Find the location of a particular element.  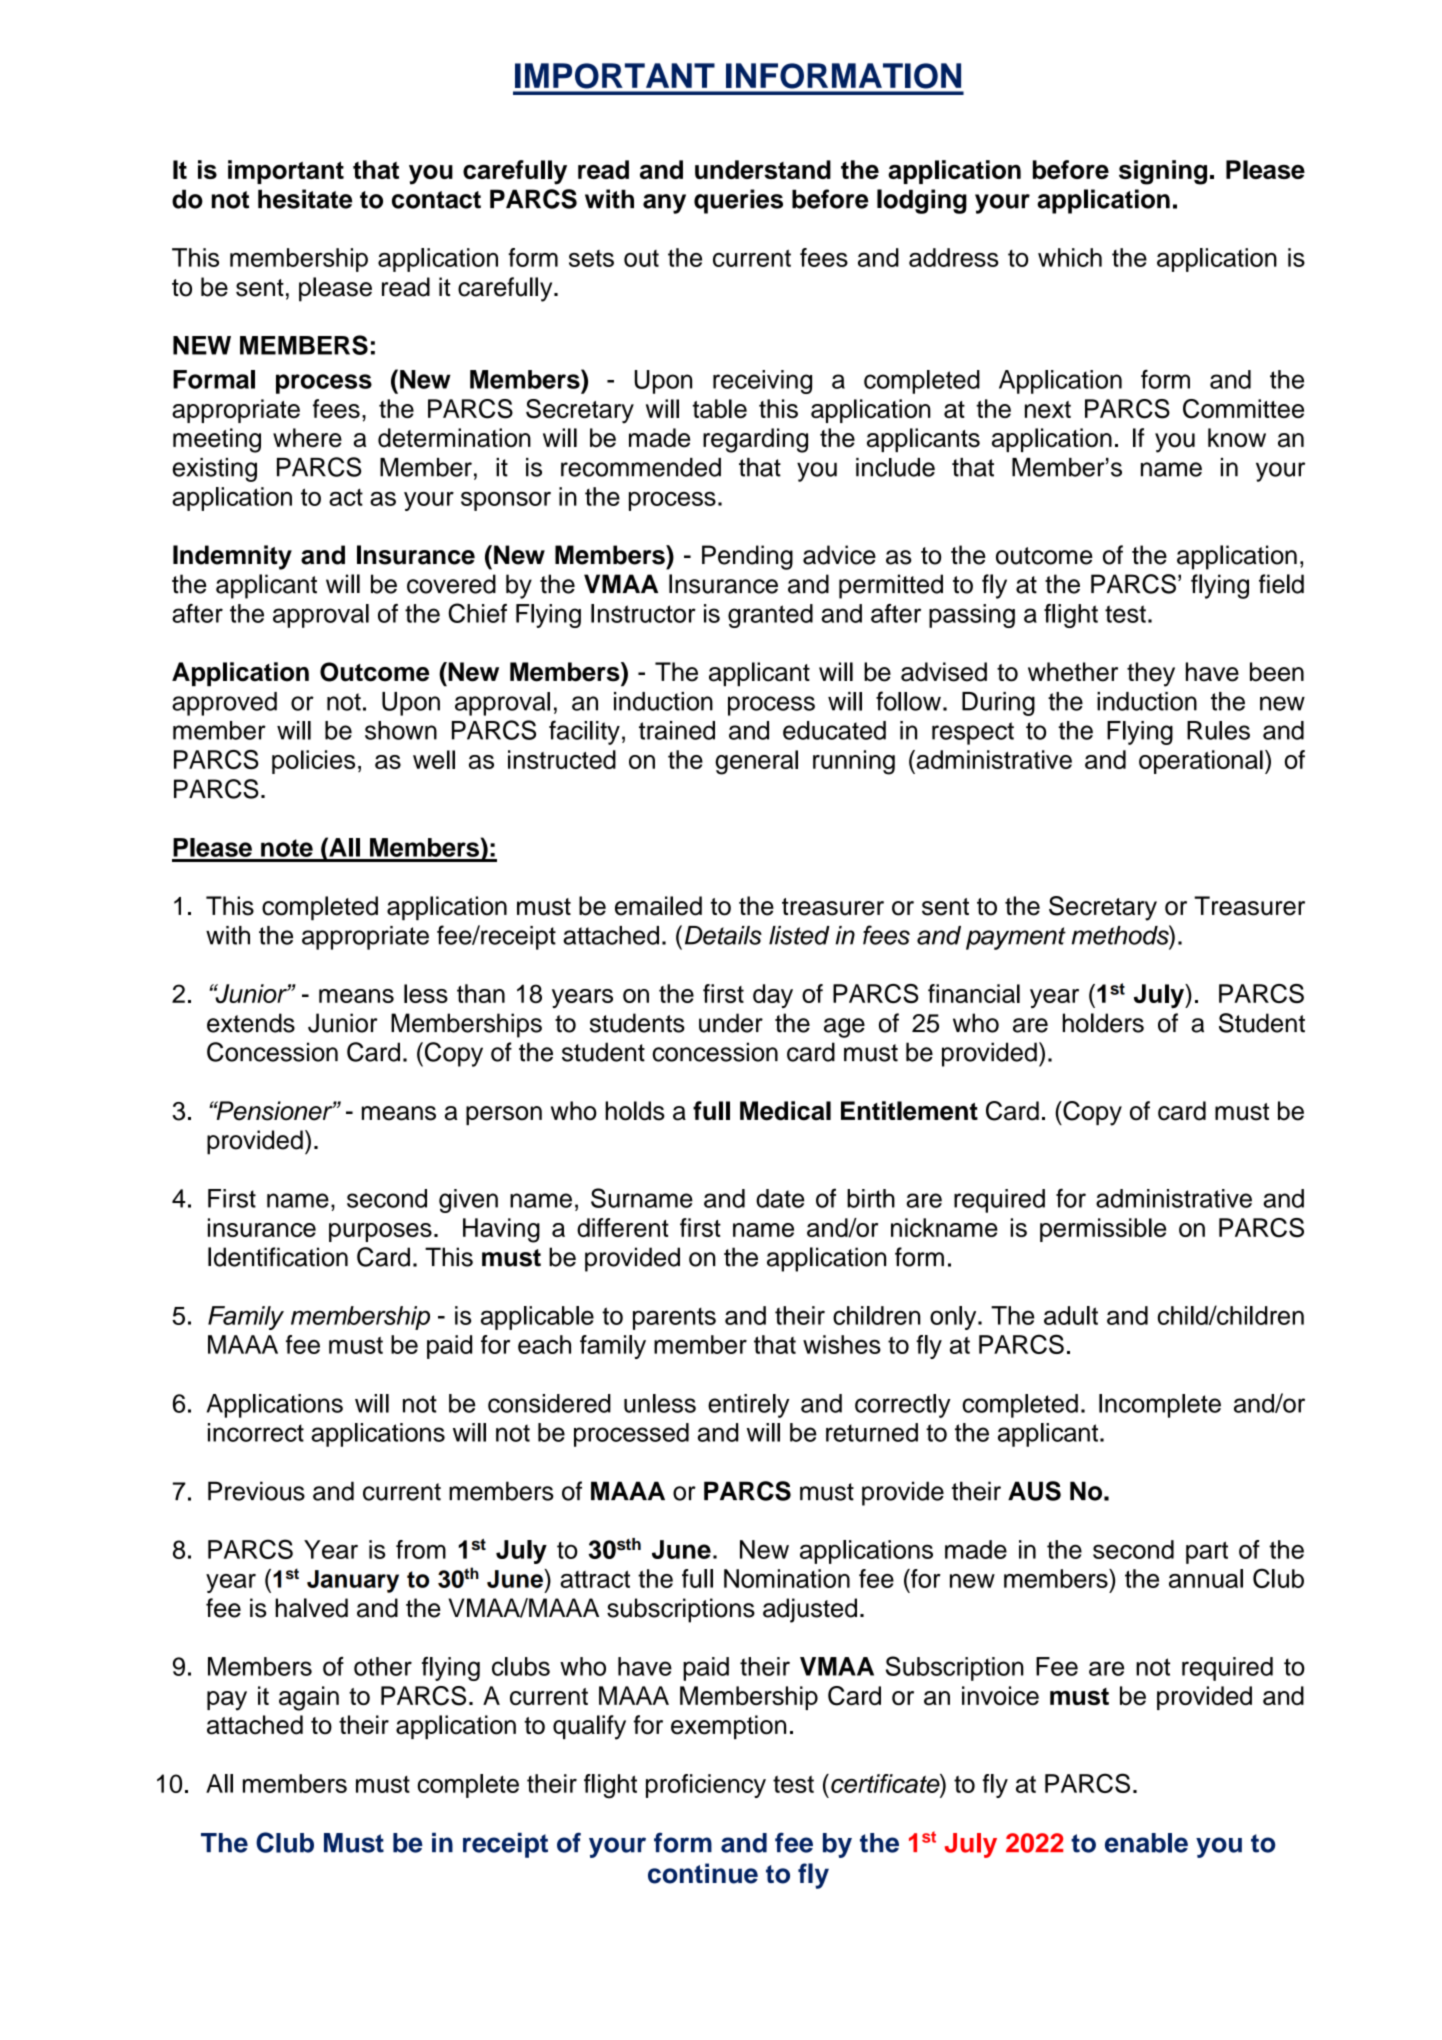

queries is located at coordinates (738, 201).
